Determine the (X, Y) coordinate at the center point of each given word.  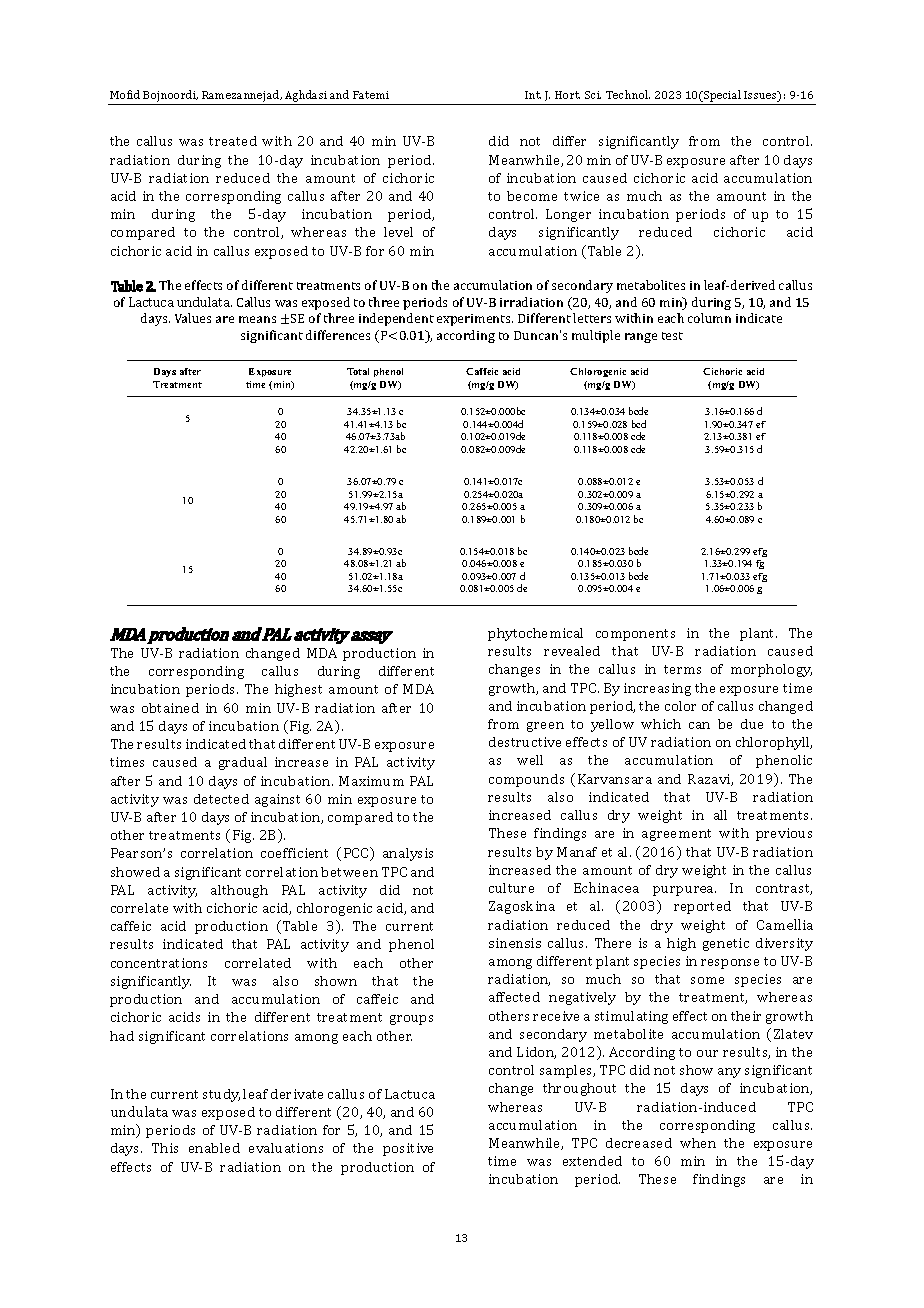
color (680, 706)
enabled (214, 1148)
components (635, 635)
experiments (475, 320)
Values (193, 318)
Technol (628, 94)
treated (233, 141)
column (709, 318)
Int (533, 95)
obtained (170, 708)
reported (702, 907)
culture (511, 888)
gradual (243, 763)
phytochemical (535, 634)
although (239, 891)
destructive (525, 742)
